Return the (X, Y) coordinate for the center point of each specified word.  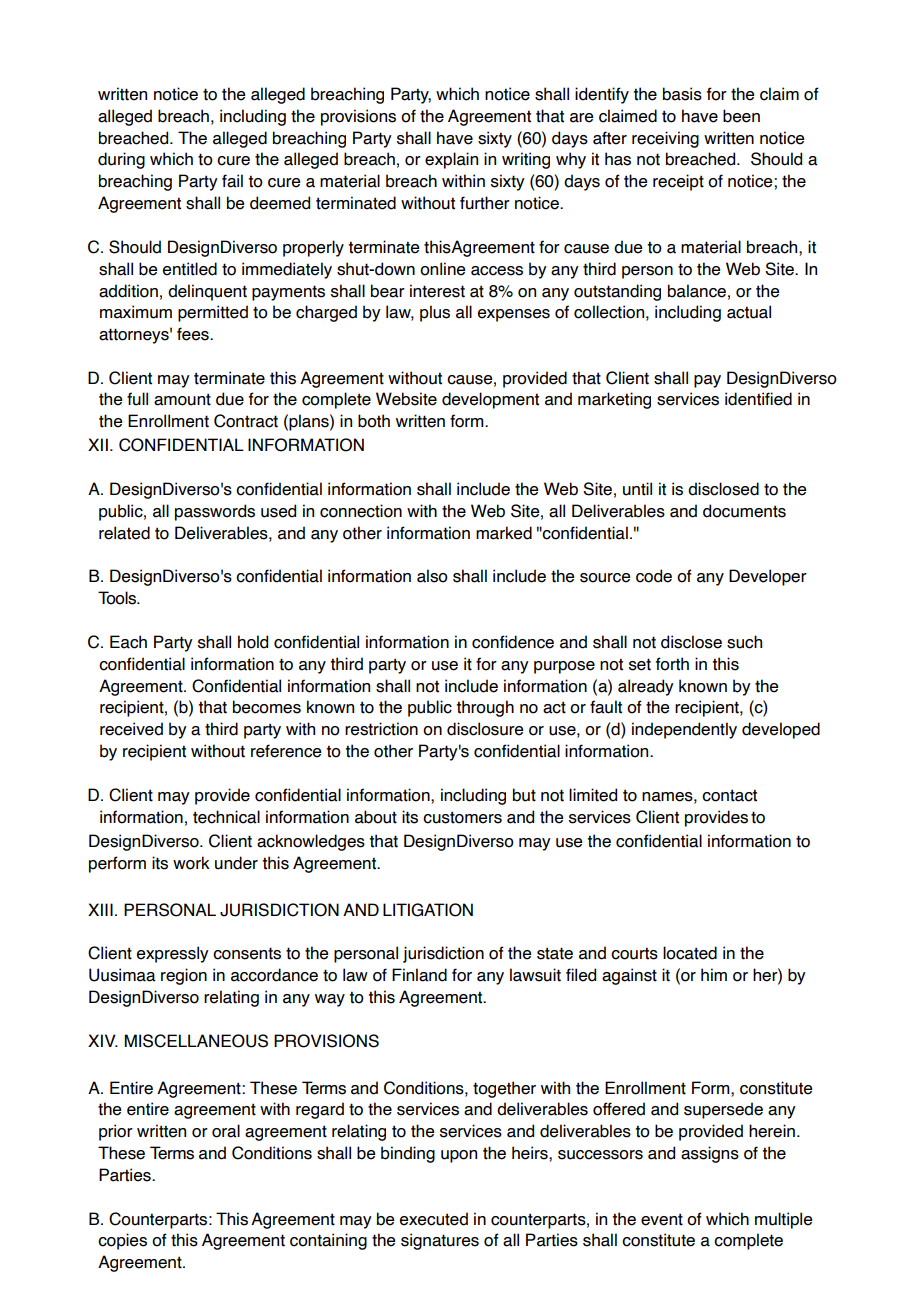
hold (253, 642)
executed (434, 1219)
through (485, 708)
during (121, 160)
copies (122, 1241)
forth (672, 664)
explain (451, 160)
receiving (665, 139)
